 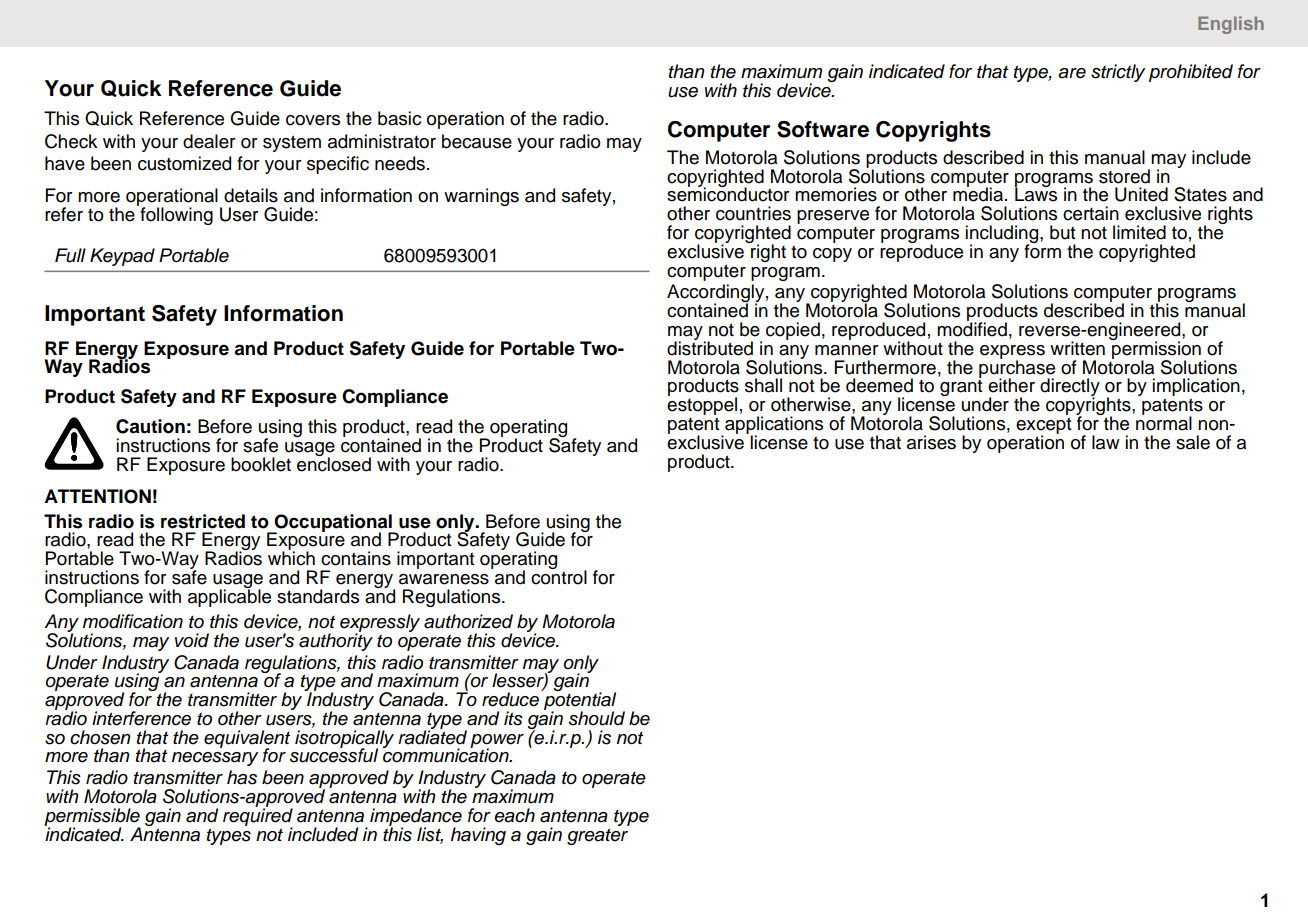 What do you see at coordinates (728, 194) in the page?
I see `semiconductor` at bounding box center [728, 194].
